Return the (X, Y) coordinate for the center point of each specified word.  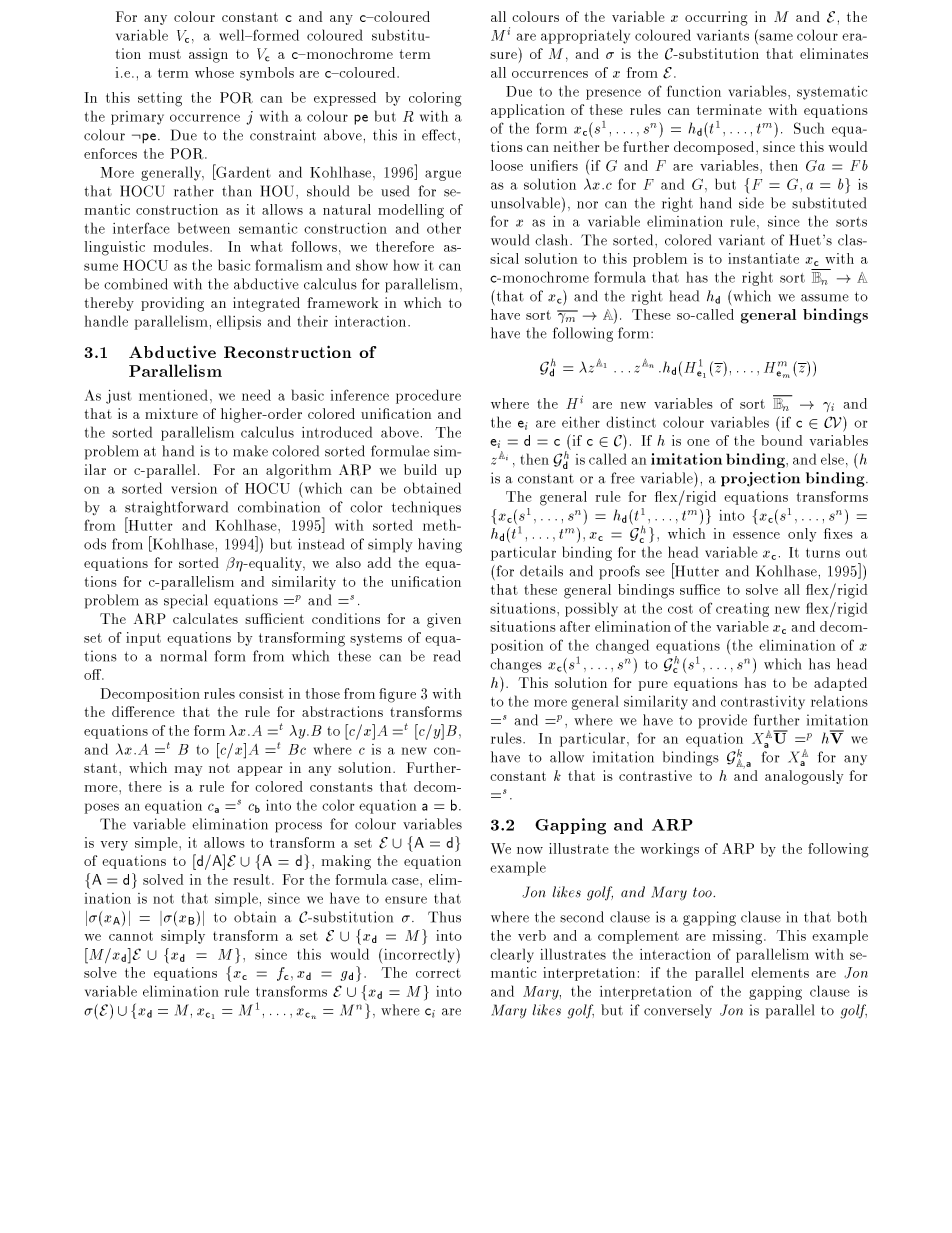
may (188, 771)
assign (208, 55)
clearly (512, 955)
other (444, 228)
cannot (131, 936)
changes (516, 665)
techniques (426, 508)
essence (756, 535)
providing (172, 304)
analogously (804, 777)
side (751, 203)
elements (780, 972)
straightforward (176, 509)
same (776, 37)
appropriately (585, 36)
